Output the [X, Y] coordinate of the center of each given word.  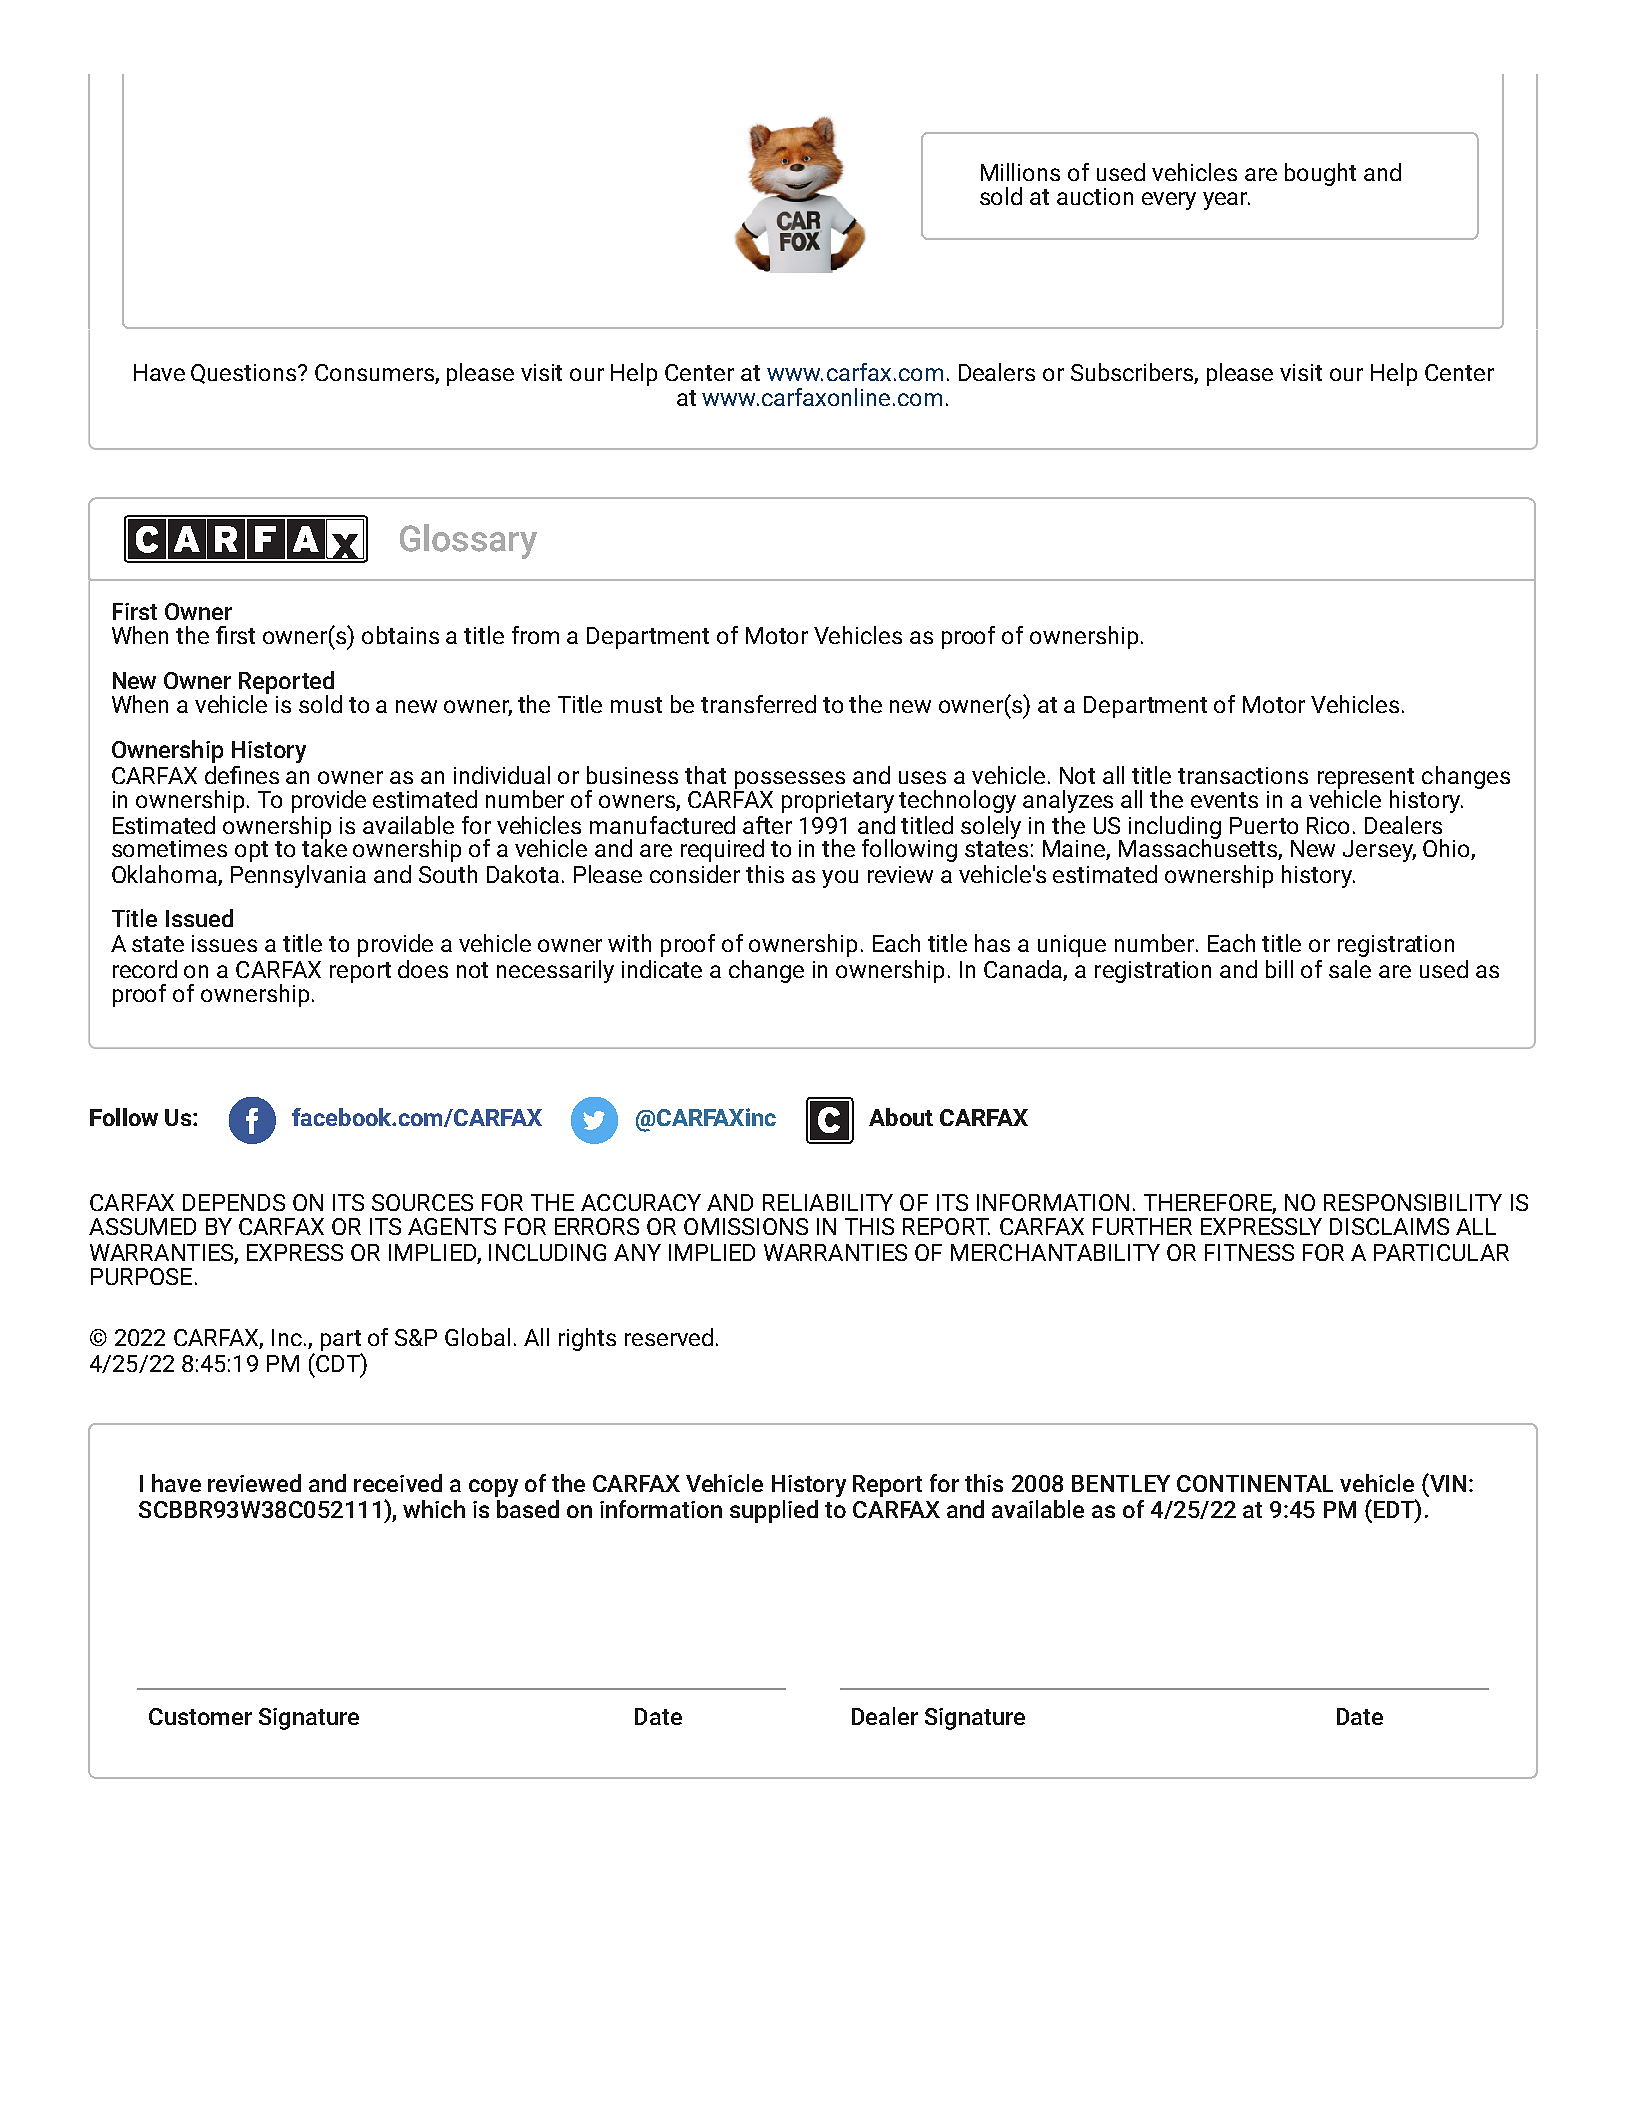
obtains [400, 635]
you [840, 879]
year [1226, 201]
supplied [774, 1511]
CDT [338, 1362]
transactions [1243, 775]
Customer [200, 1716]
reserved [669, 1337]
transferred [758, 704]
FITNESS [1249, 1252]
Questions [245, 374]
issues [224, 943]
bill [1279, 969]
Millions [1020, 172]
